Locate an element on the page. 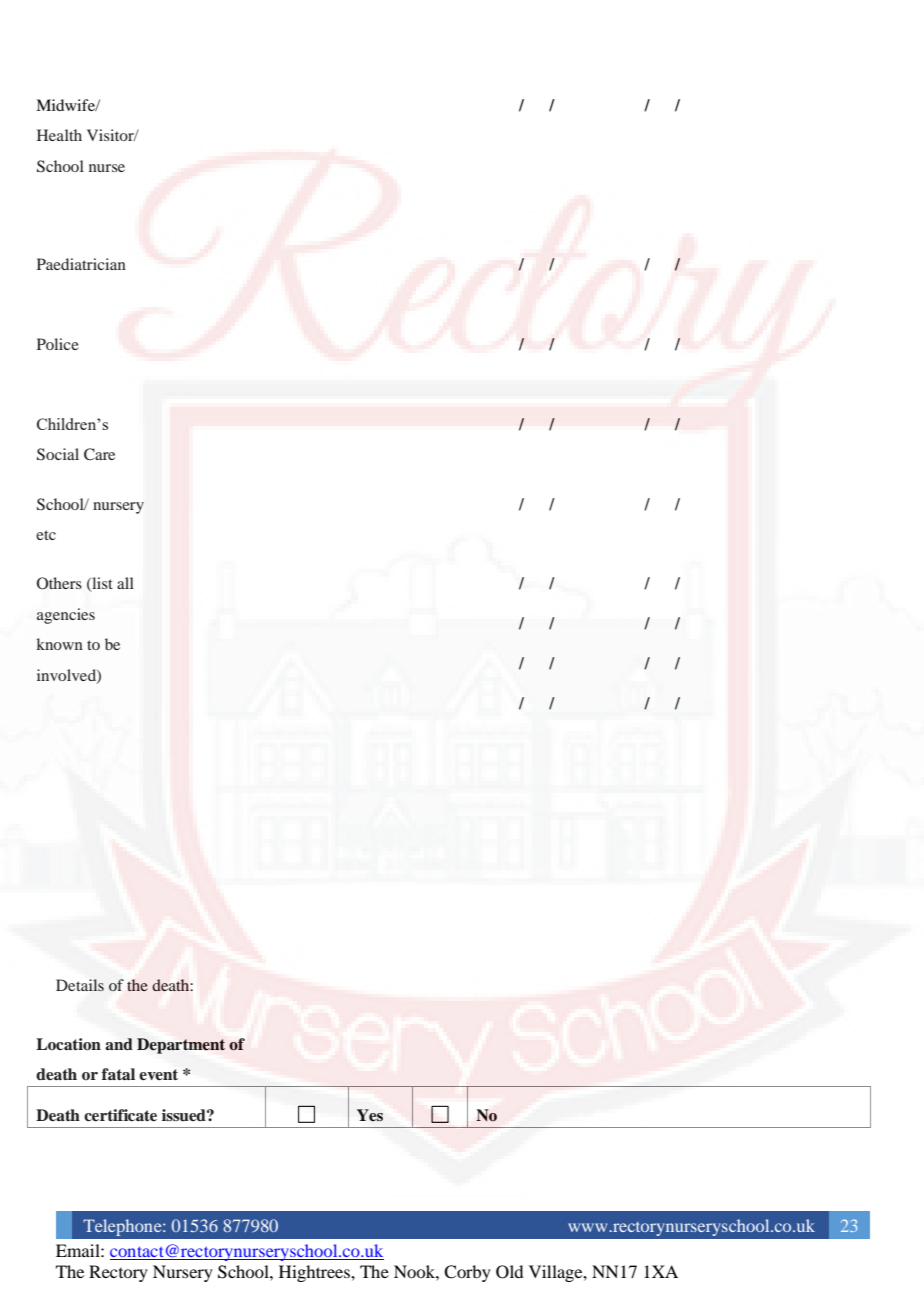  Care is located at coordinates (99, 454).
